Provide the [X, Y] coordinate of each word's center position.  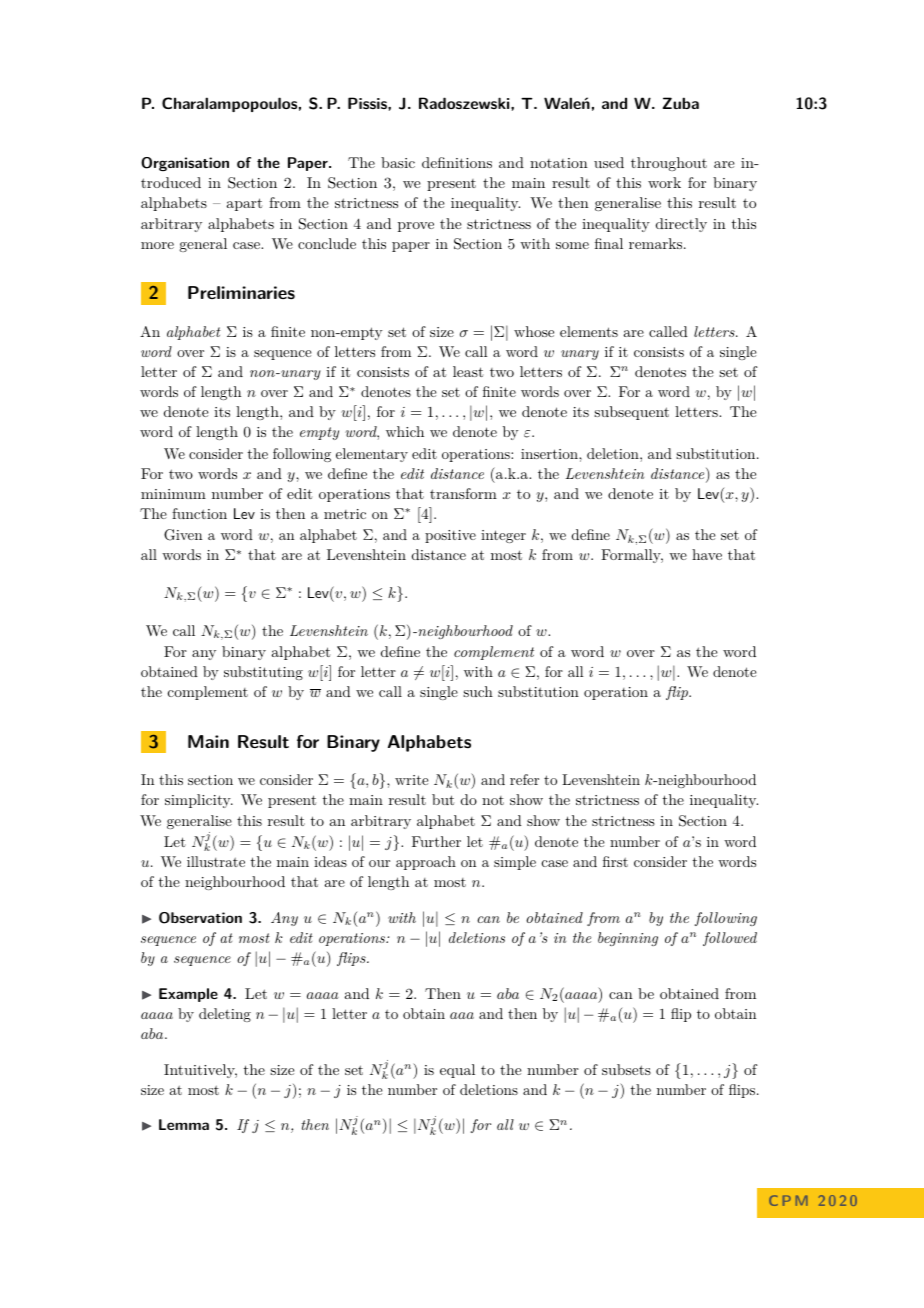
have [707, 554]
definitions [457, 162]
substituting [263, 673]
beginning [628, 939]
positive [450, 536]
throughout [669, 164]
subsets [626, 1069]
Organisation [185, 164]
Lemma [184, 1124]
